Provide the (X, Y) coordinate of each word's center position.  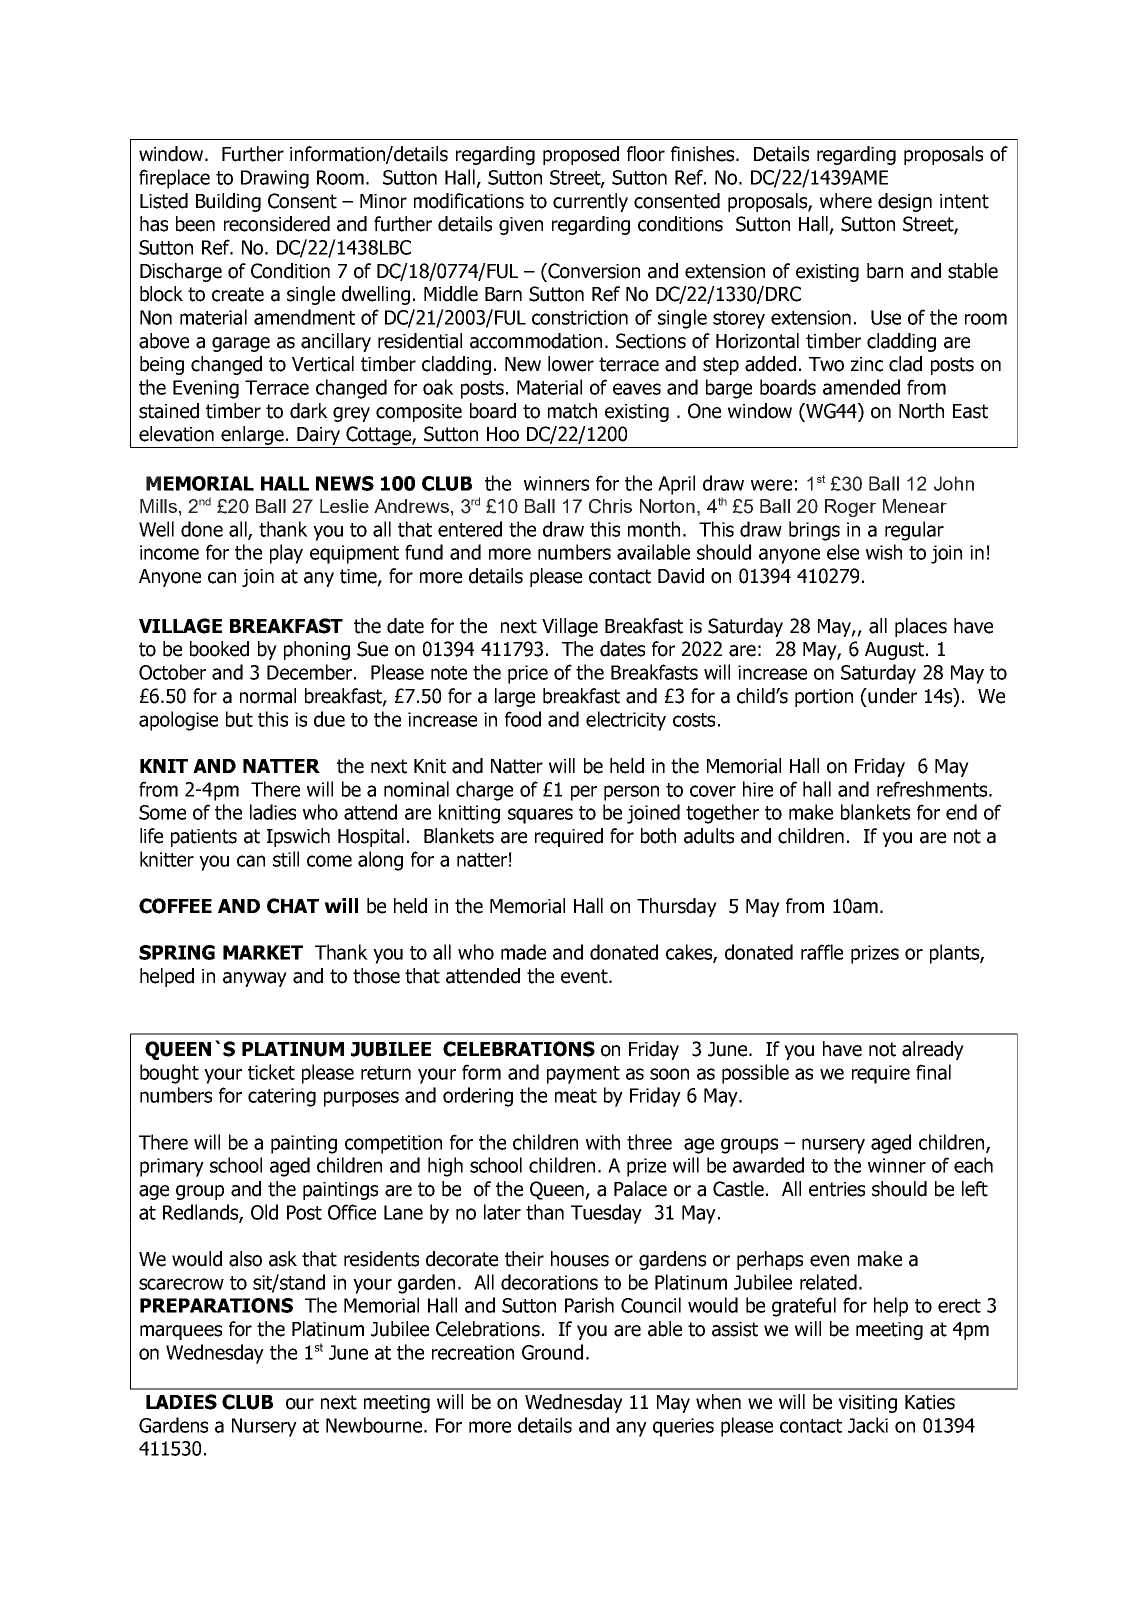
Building (228, 202)
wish (884, 552)
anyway (255, 979)
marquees (181, 1332)
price (528, 674)
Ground (552, 1352)
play (286, 554)
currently (590, 202)
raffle (822, 952)
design (905, 202)
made (523, 952)
